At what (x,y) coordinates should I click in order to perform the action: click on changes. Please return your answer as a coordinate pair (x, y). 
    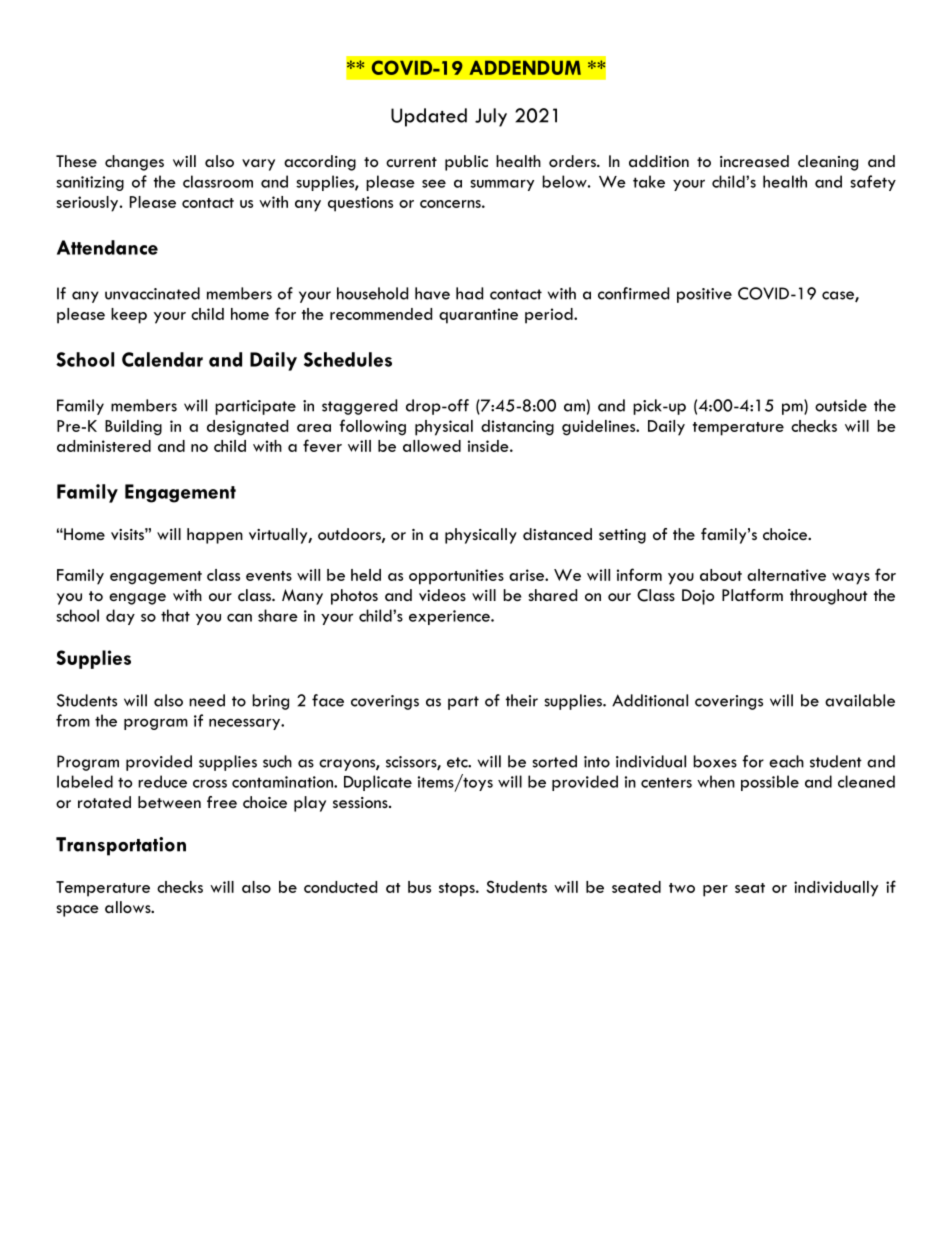
    Looking at the image, I should click on (134, 163).
